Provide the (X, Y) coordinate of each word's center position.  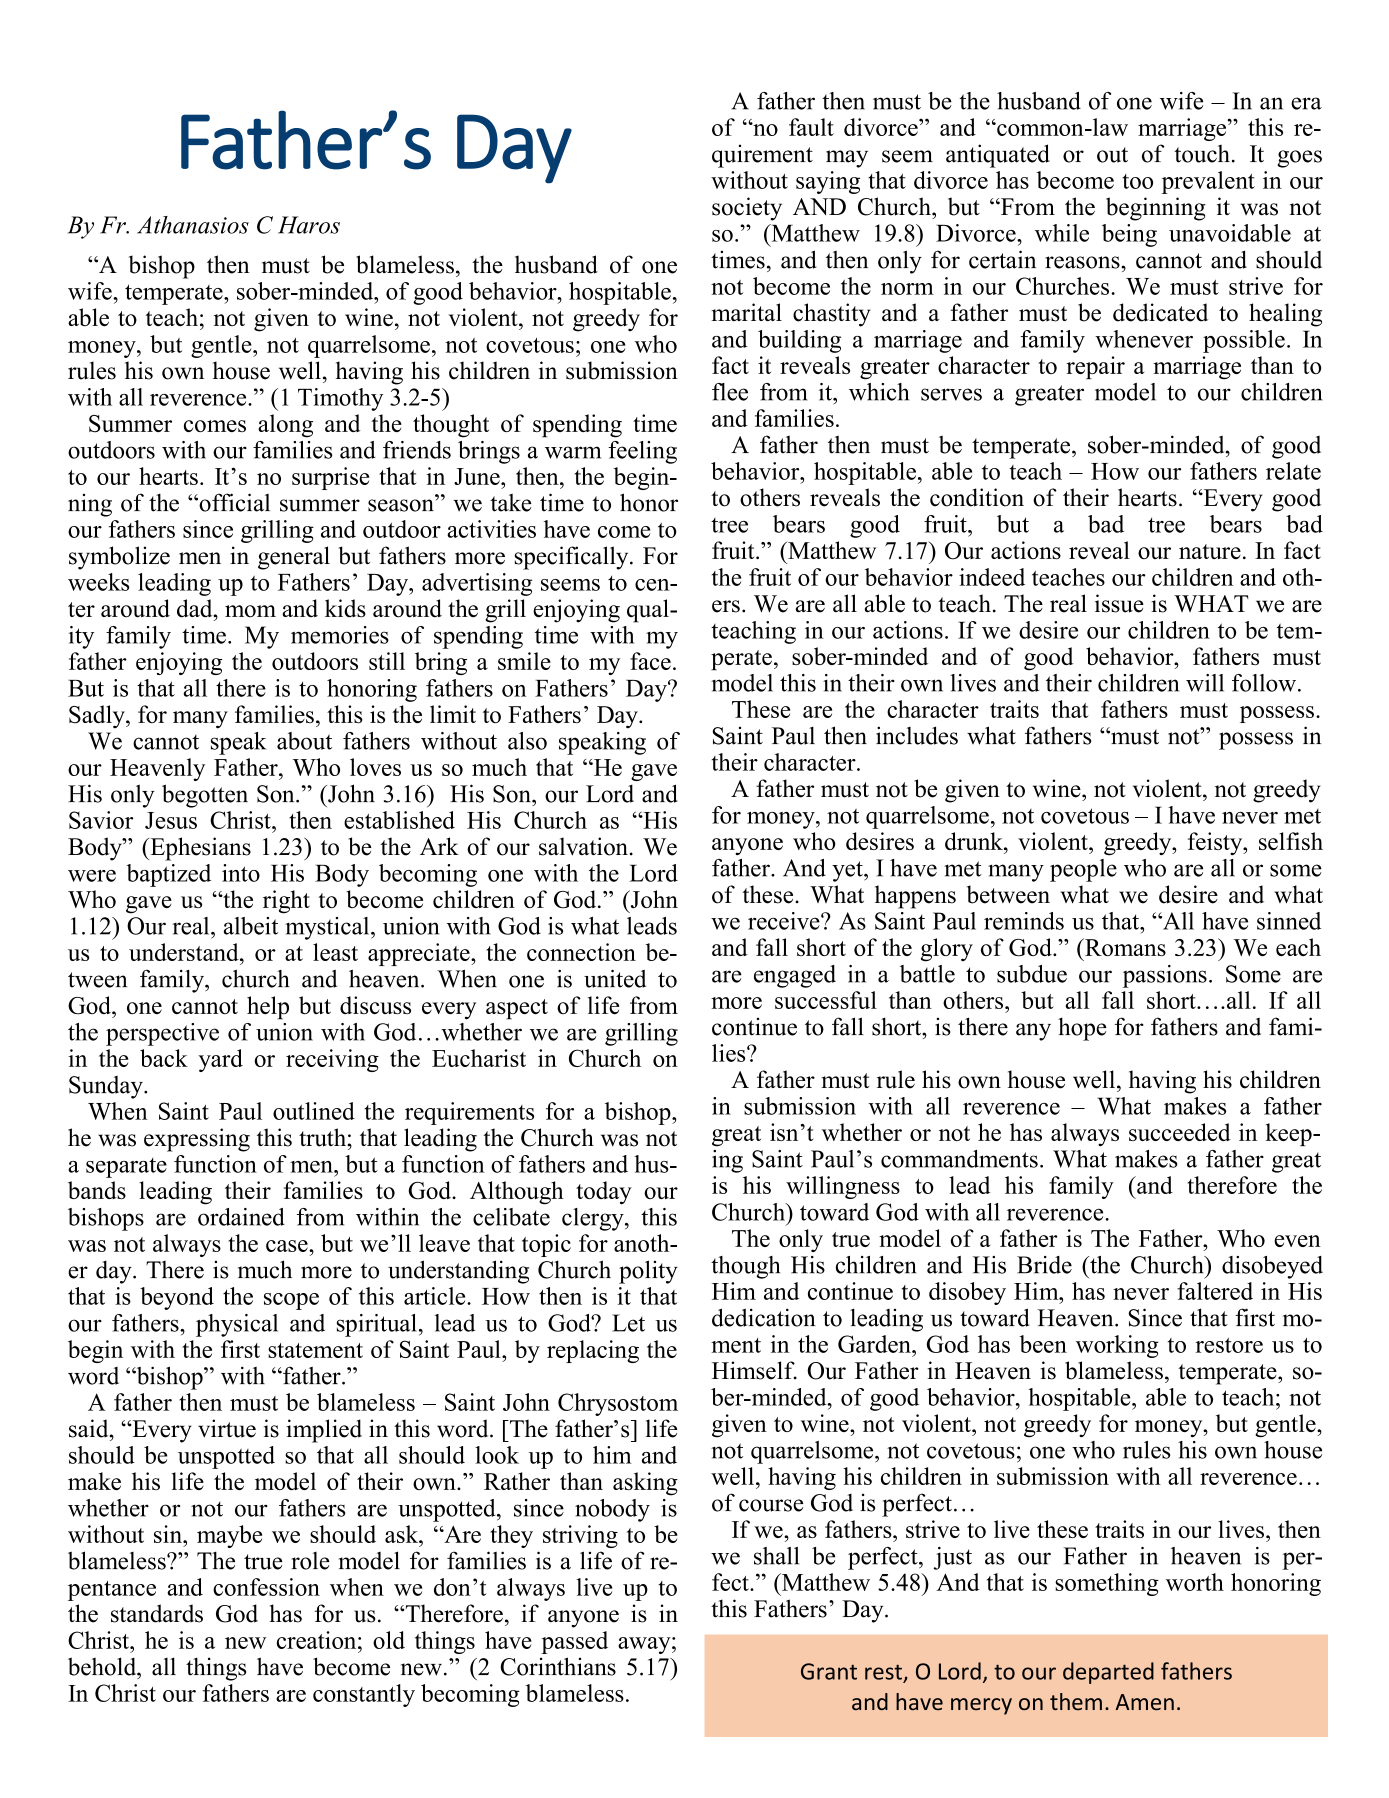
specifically (572, 558)
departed (1108, 1673)
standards (157, 1613)
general (294, 558)
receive (785, 921)
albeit (250, 926)
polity (648, 1272)
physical (237, 1325)
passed (574, 1642)
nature (1210, 551)
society (747, 209)
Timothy (340, 399)
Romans (1124, 947)
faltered (1215, 1291)
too (1137, 181)
